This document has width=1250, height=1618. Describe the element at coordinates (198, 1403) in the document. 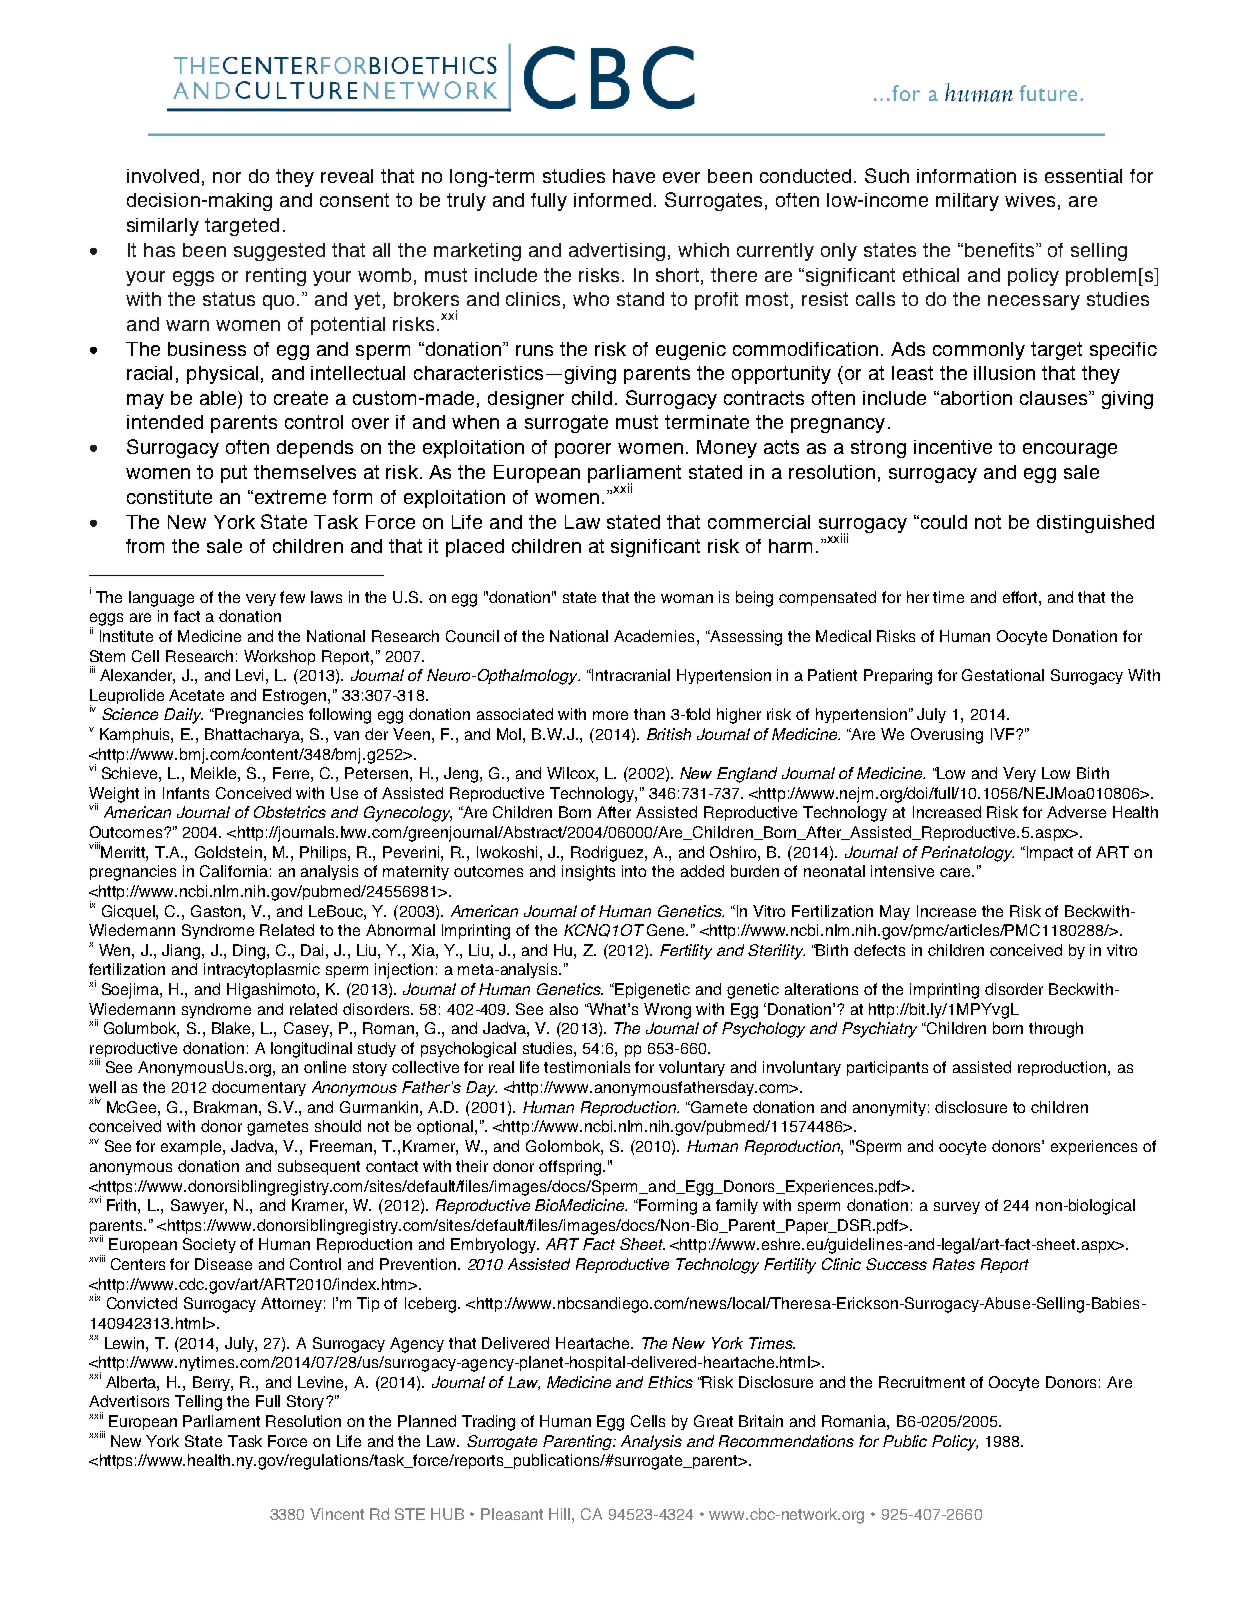

I see `Telling` at that location.
